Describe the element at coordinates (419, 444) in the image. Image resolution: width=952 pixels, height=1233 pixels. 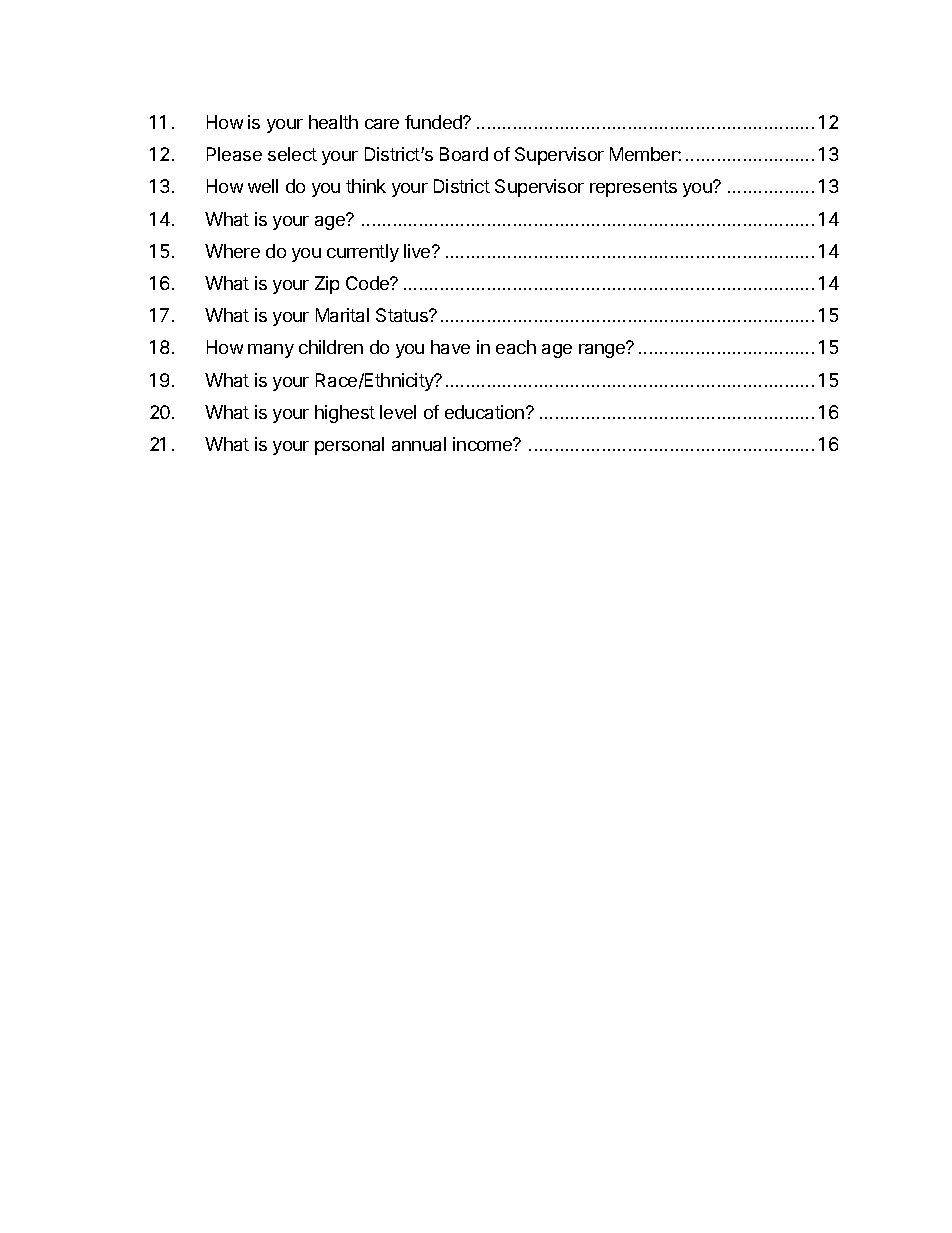
I see `annual` at that location.
